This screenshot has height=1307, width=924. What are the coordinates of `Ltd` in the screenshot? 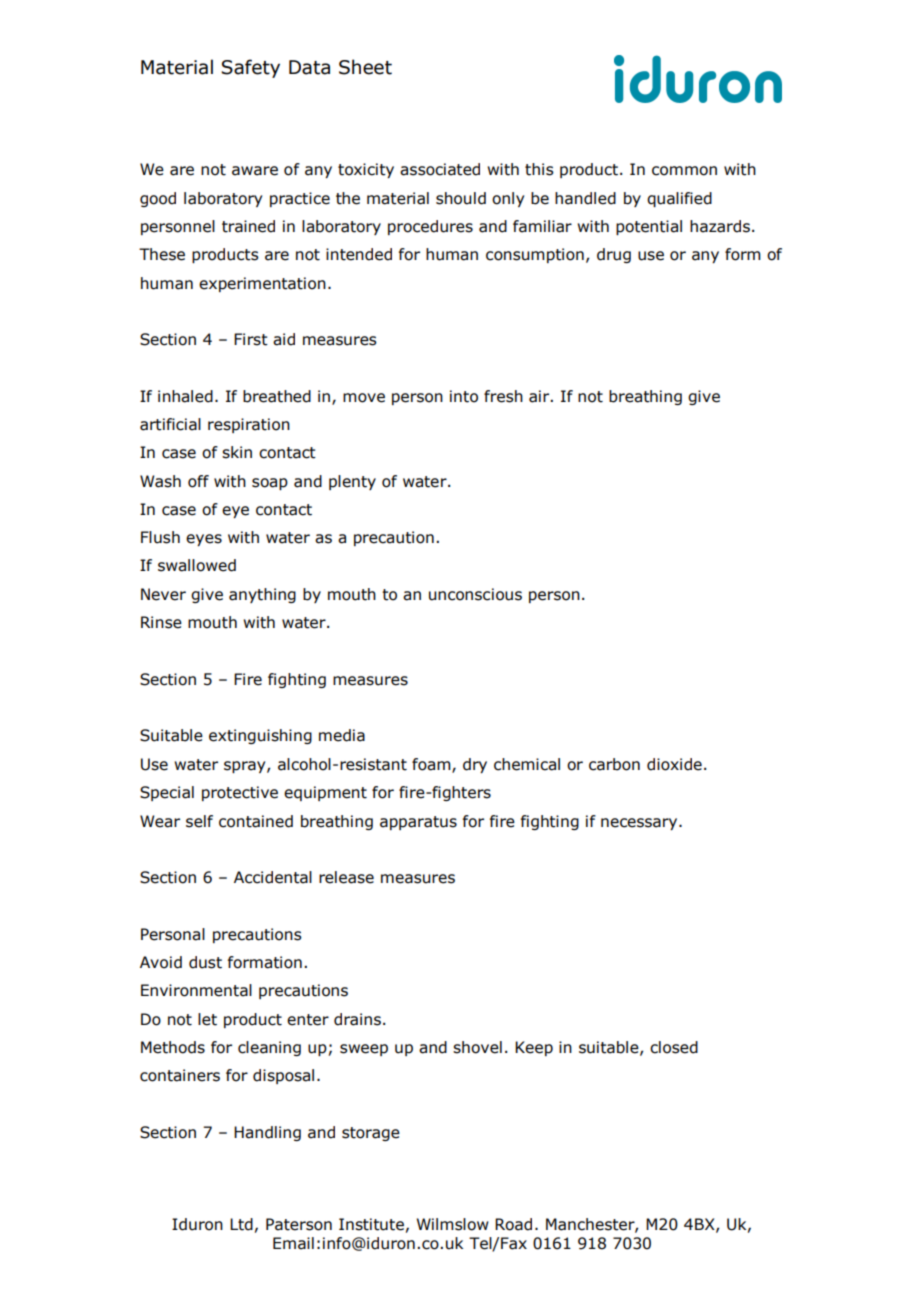 It's located at (241, 1224).
